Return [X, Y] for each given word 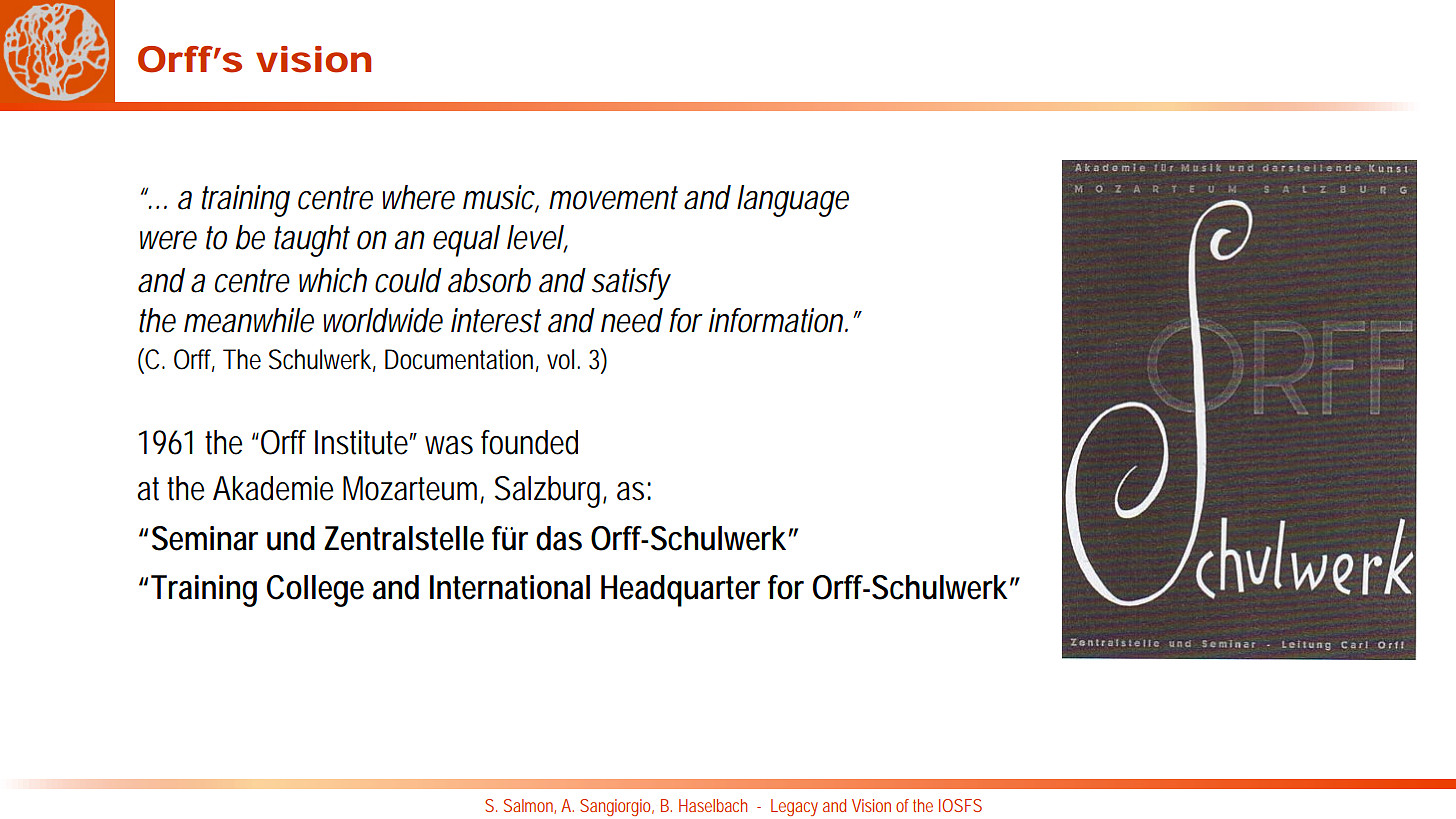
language [793, 201]
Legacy [794, 807]
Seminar [205, 538]
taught [312, 241]
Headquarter [680, 591]
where [418, 197]
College [315, 591]
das [559, 538]
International [510, 587]
